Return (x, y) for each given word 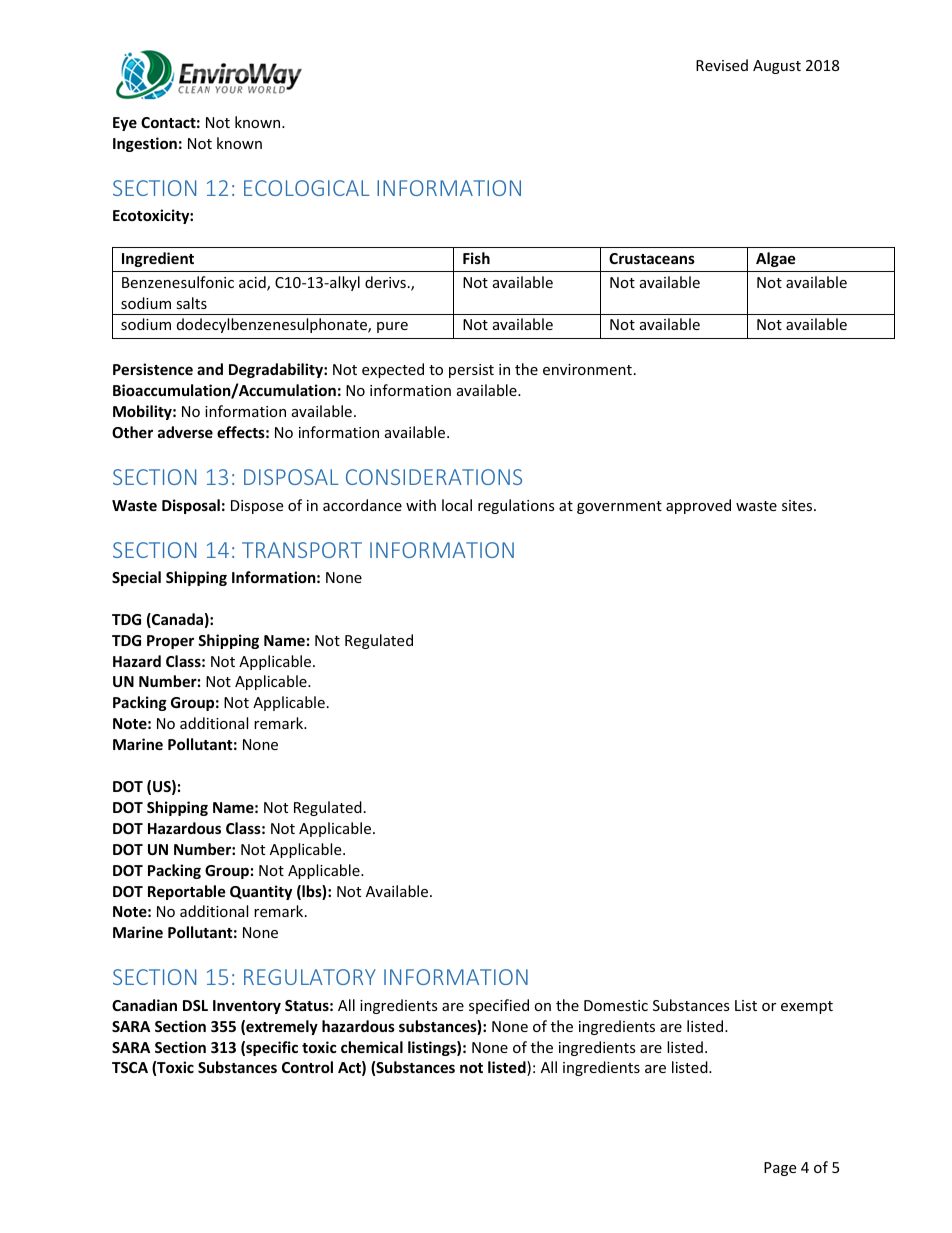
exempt (807, 1007)
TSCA (130, 1067)
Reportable (187, 892)
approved (698, 506)
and (210, 369)
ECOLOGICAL (307, 188)
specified (499, 1006)
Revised (722, 65)
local (457, 505)
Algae (776, 259)
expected (393, 370)
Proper (170, 642)
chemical (372, 1047)
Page (780, 1169)
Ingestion (145, 144)
